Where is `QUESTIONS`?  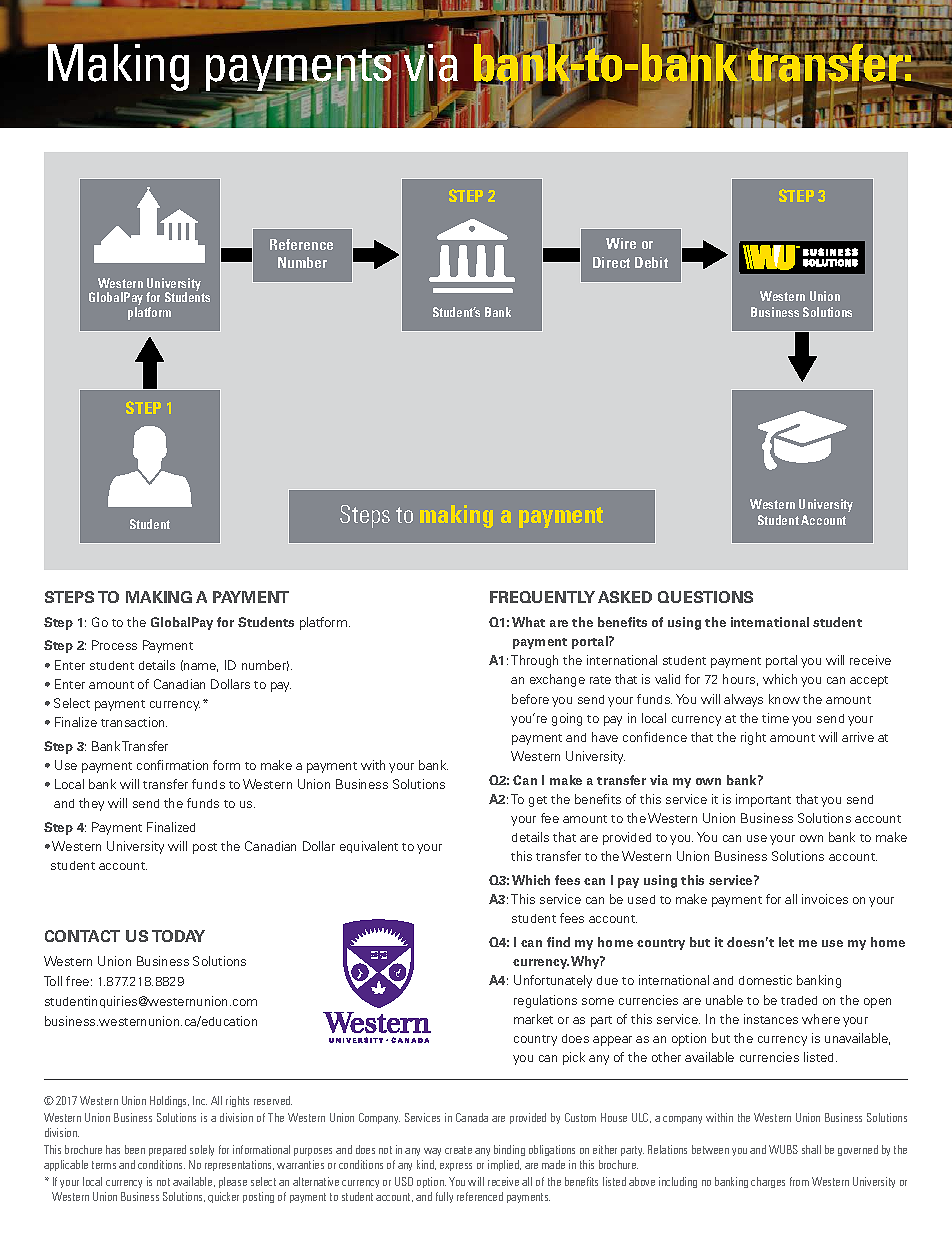
QUESTIONS is located at coordinates (705, 597).
